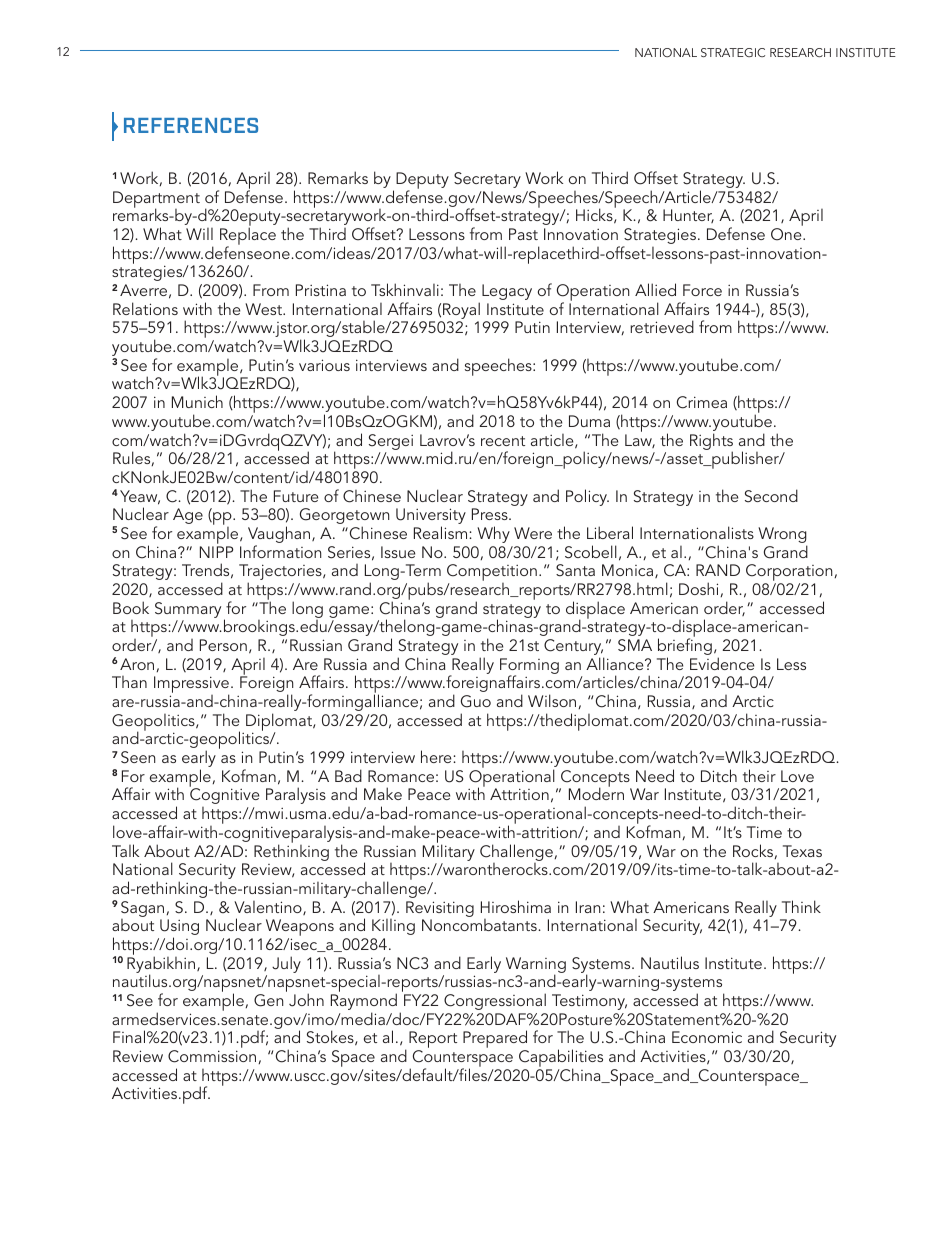 This document has width=952, height=1233. I want to click on Evidence, so click(722, 663).
